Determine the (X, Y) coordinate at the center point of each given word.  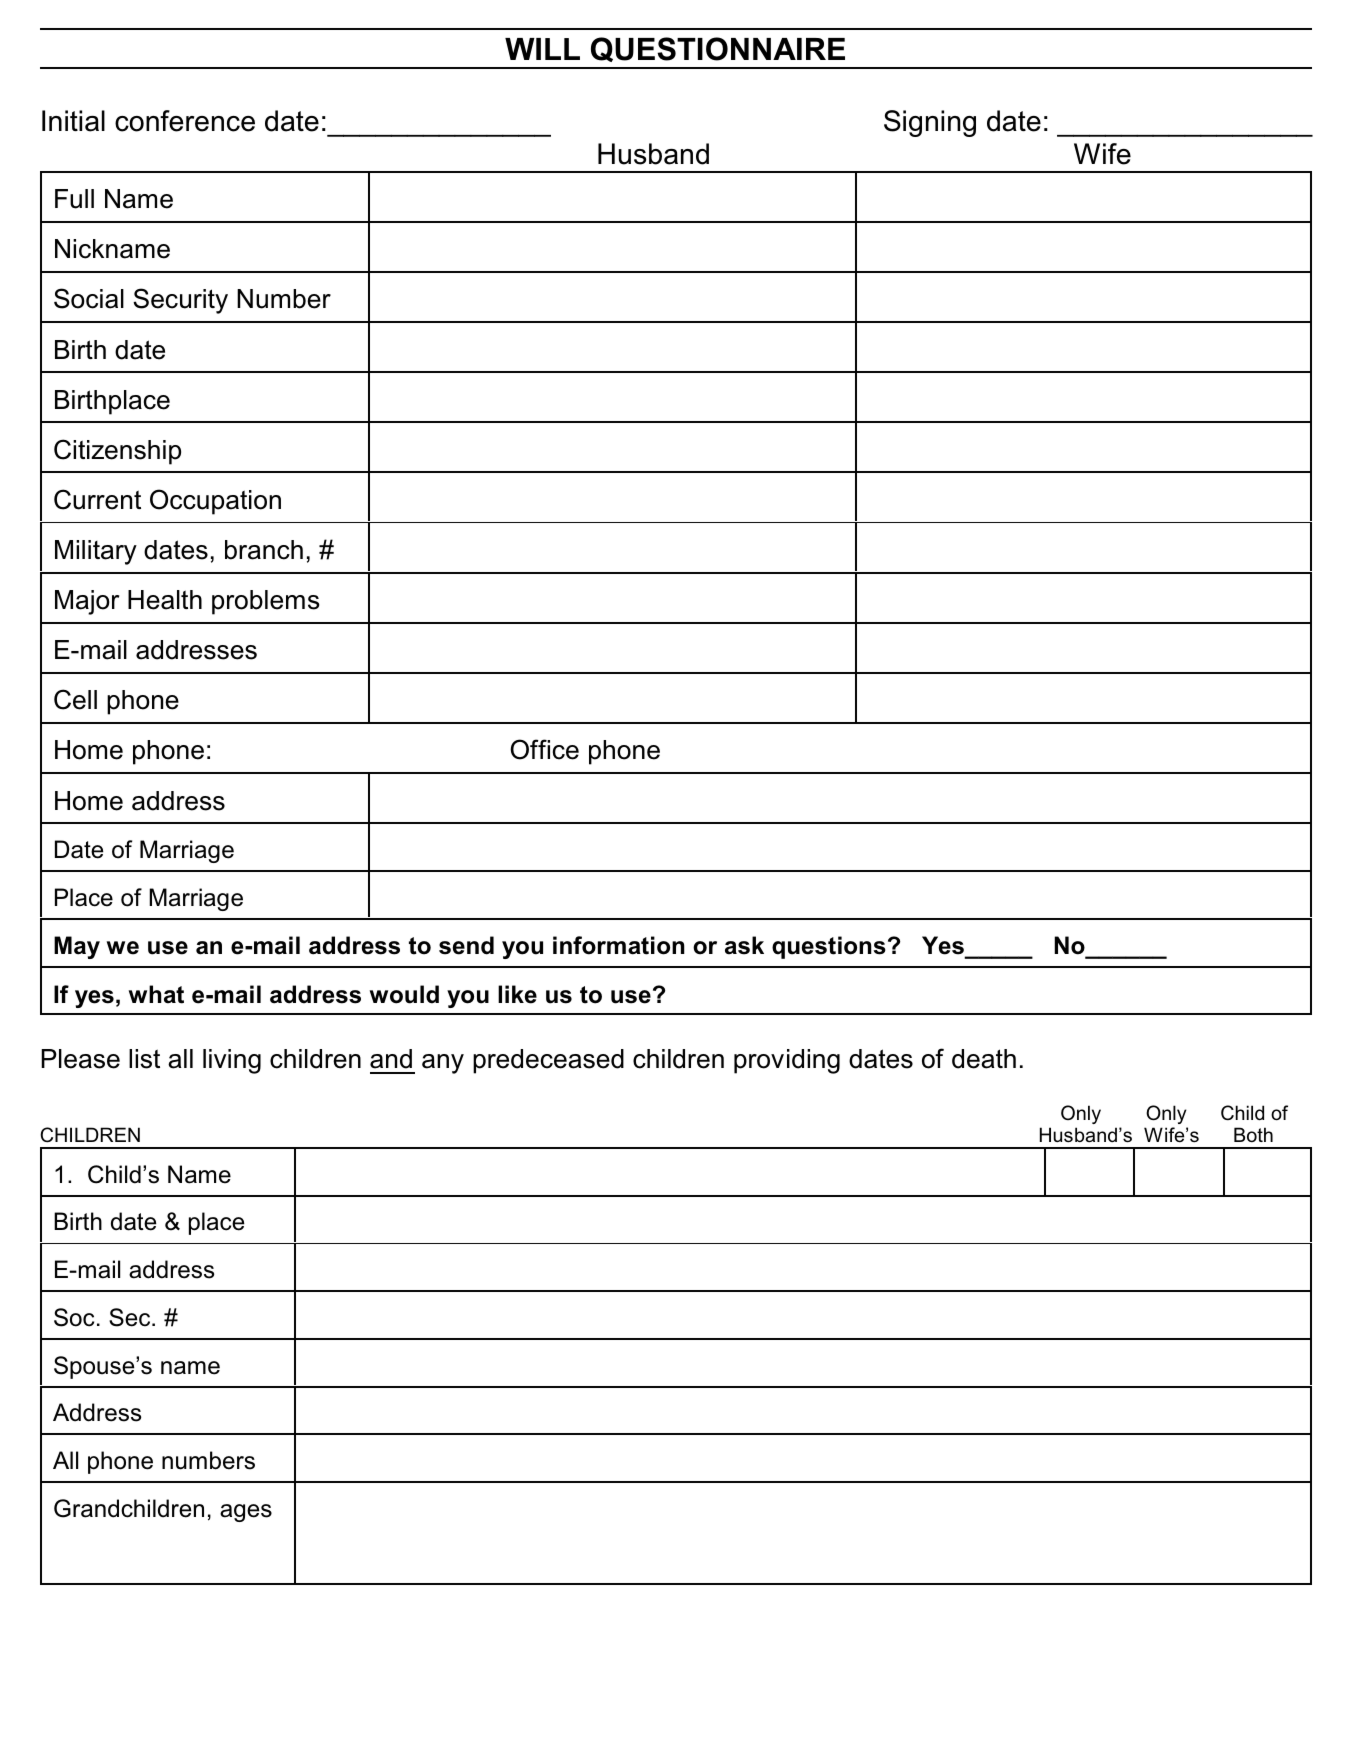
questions (829, 947)
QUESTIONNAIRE (718, 49)
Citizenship (117, 452)
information (619, 945)
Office (544, 749)
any (443, 1064)
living (232, 1061)
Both (1253, 1134)
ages (246, 1513)
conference (185, 121)
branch (264, 550)
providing (787, 1061)
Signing (930, 123)
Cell (75, 699)
